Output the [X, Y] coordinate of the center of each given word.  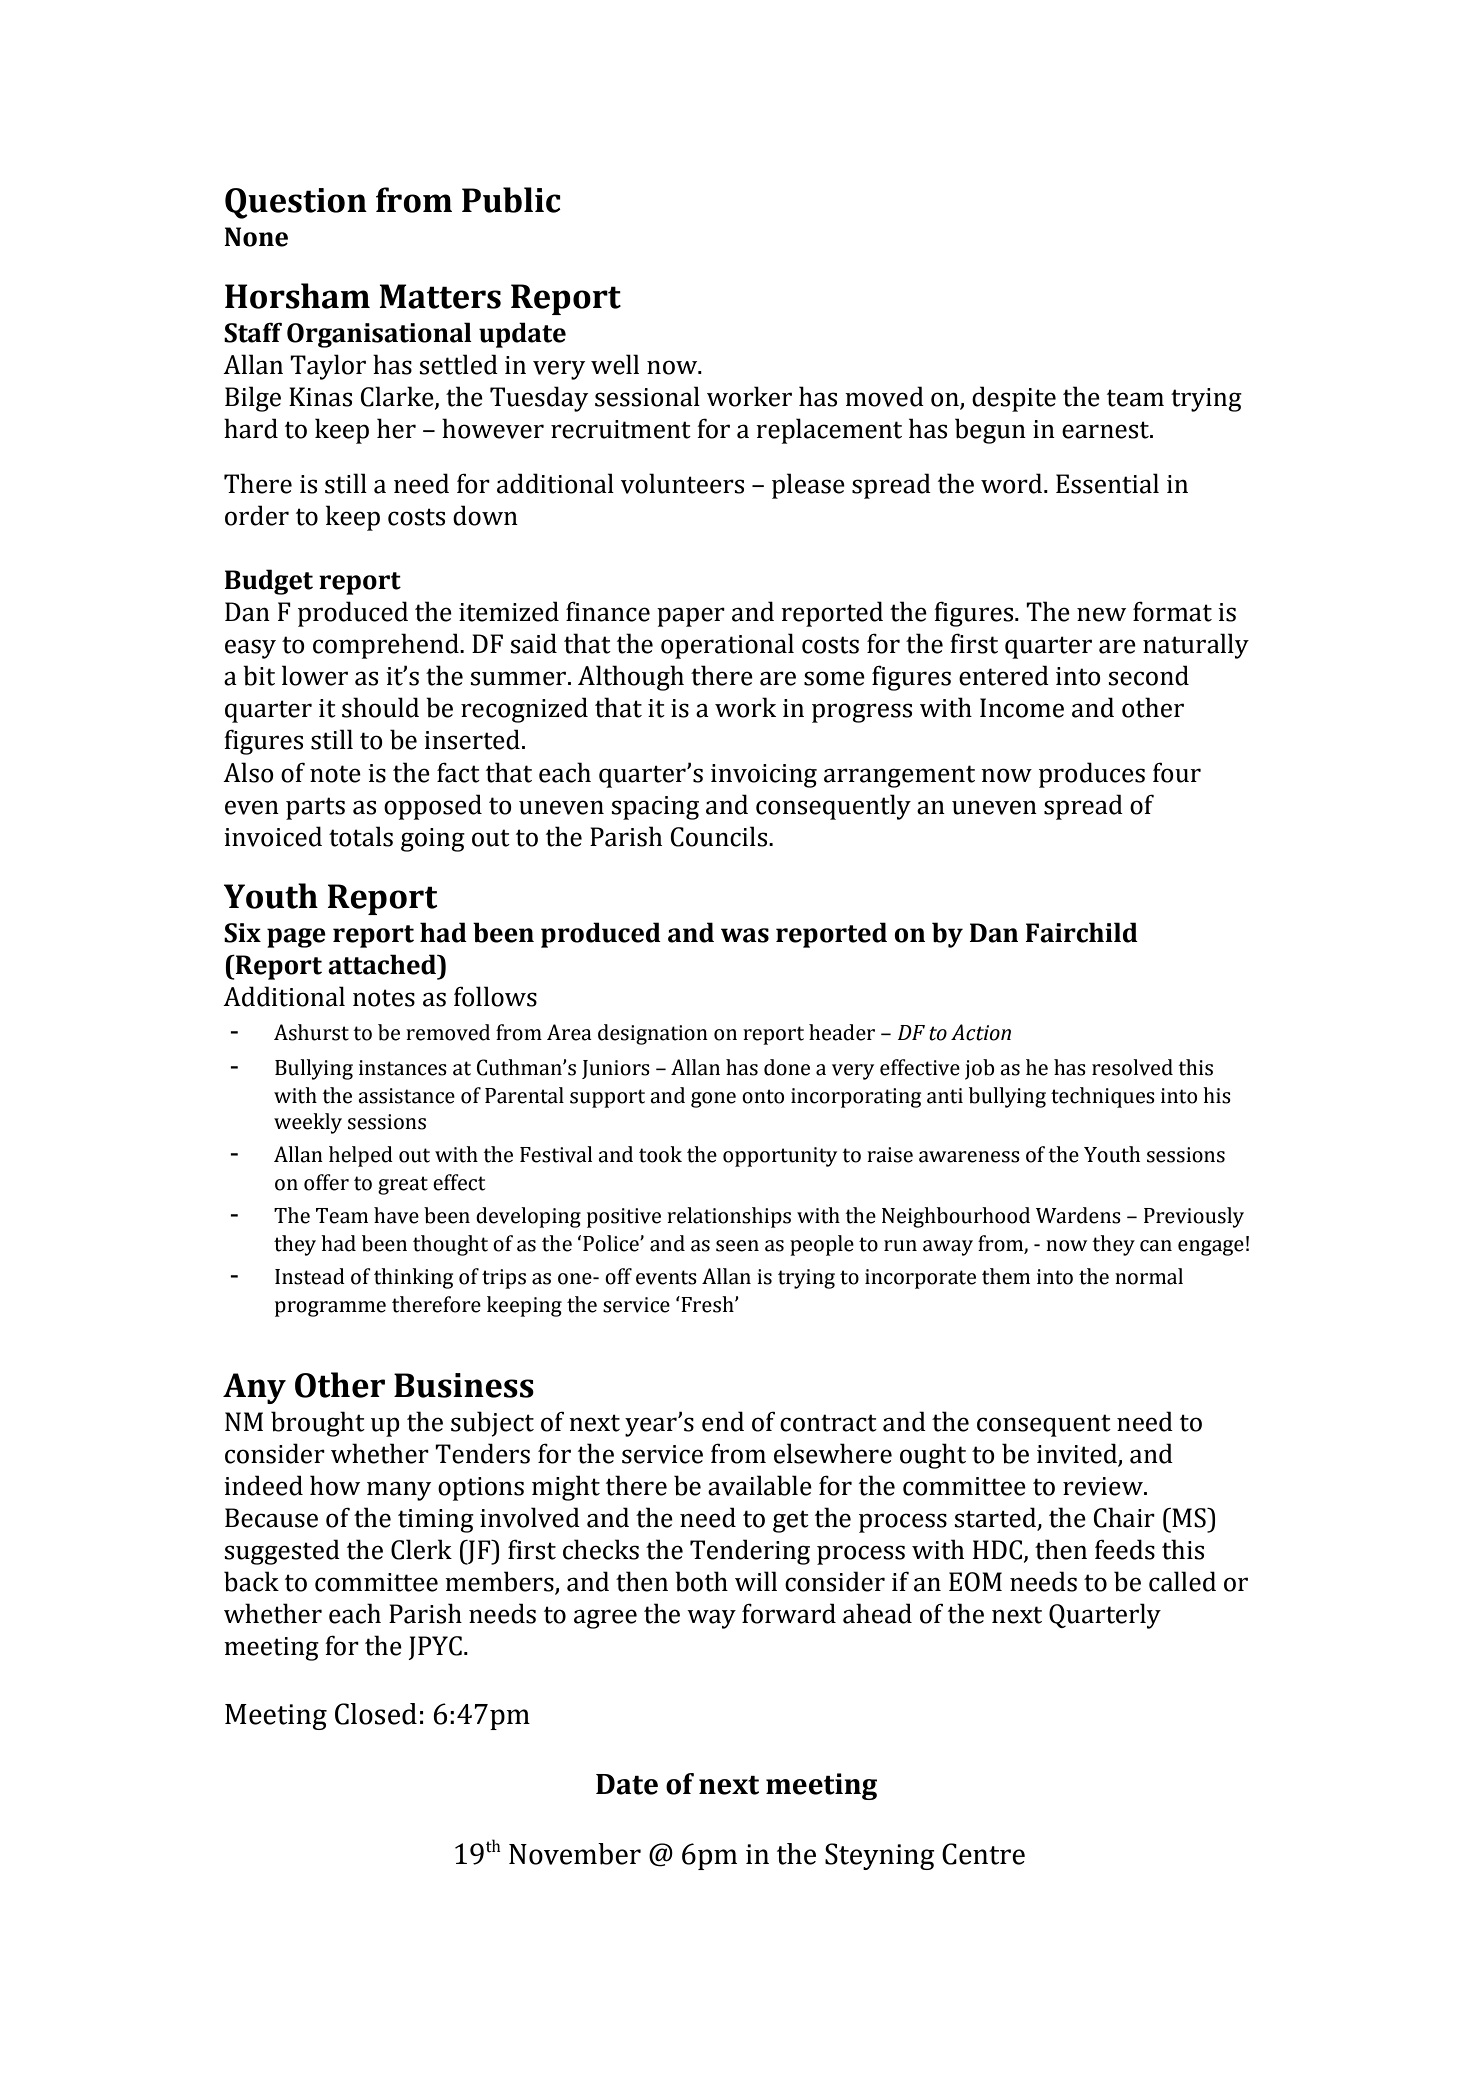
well [615, 364]
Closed [376, 1714]
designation [653, 1034]
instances [403, 1068]
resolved [1132, 1067]
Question [296, 203]
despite [1014, 399]
